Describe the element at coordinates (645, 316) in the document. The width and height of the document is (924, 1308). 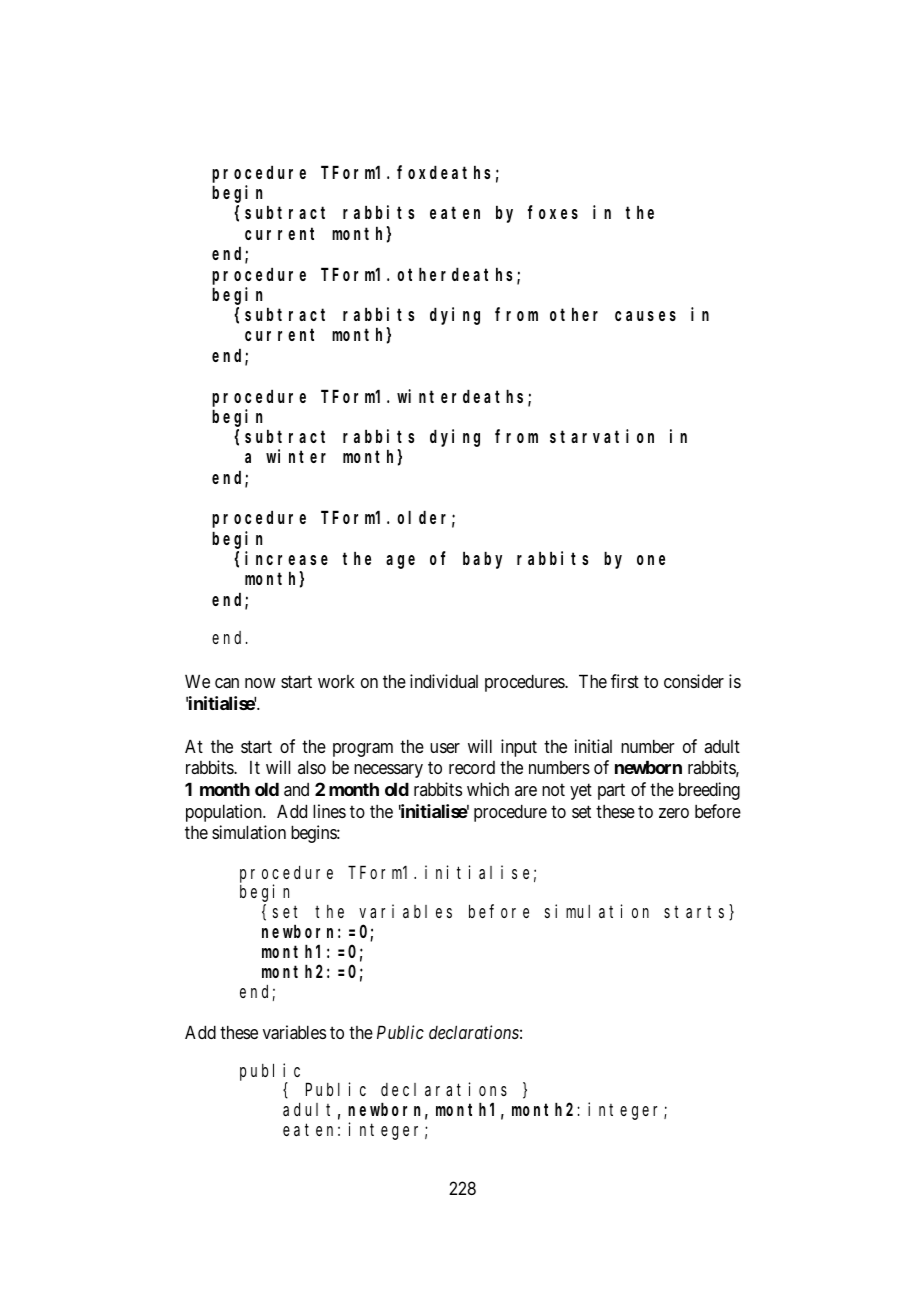
I see `causes` at that location.
